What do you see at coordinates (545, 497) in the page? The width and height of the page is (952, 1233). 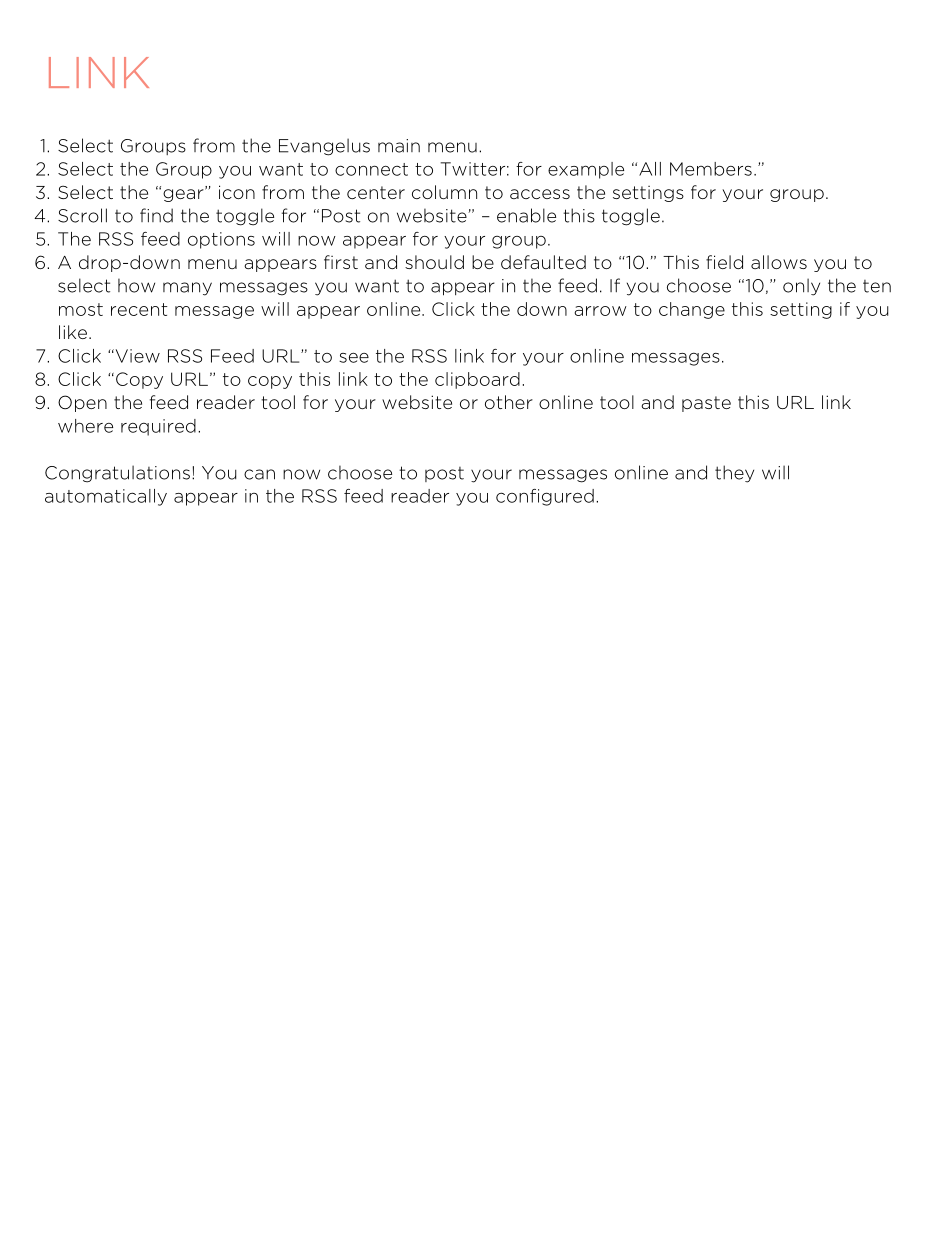 I see `configured` at bounding box center [545, 497].
